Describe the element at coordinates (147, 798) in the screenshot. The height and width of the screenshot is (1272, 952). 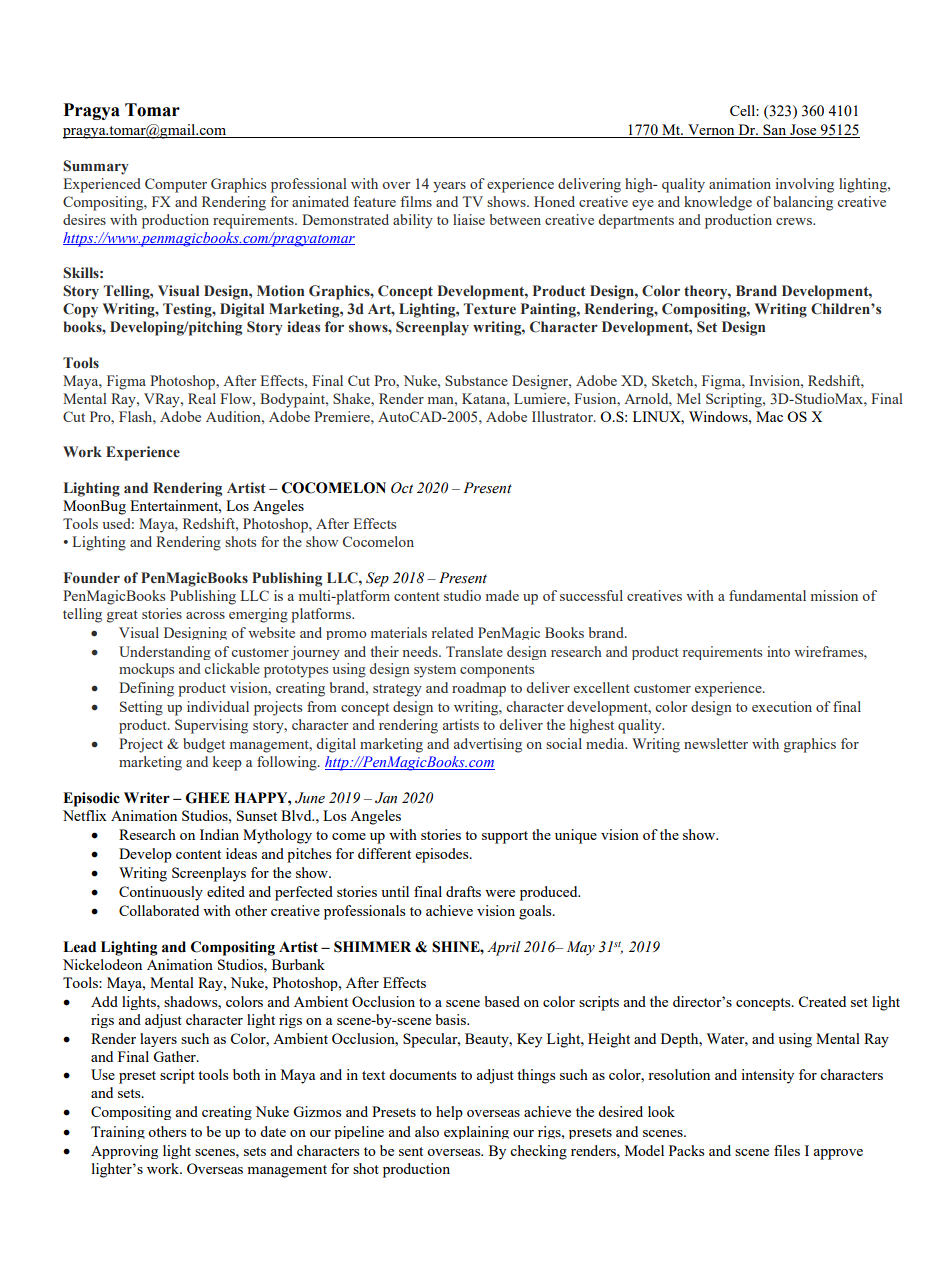
I see `Writer` at that location.
